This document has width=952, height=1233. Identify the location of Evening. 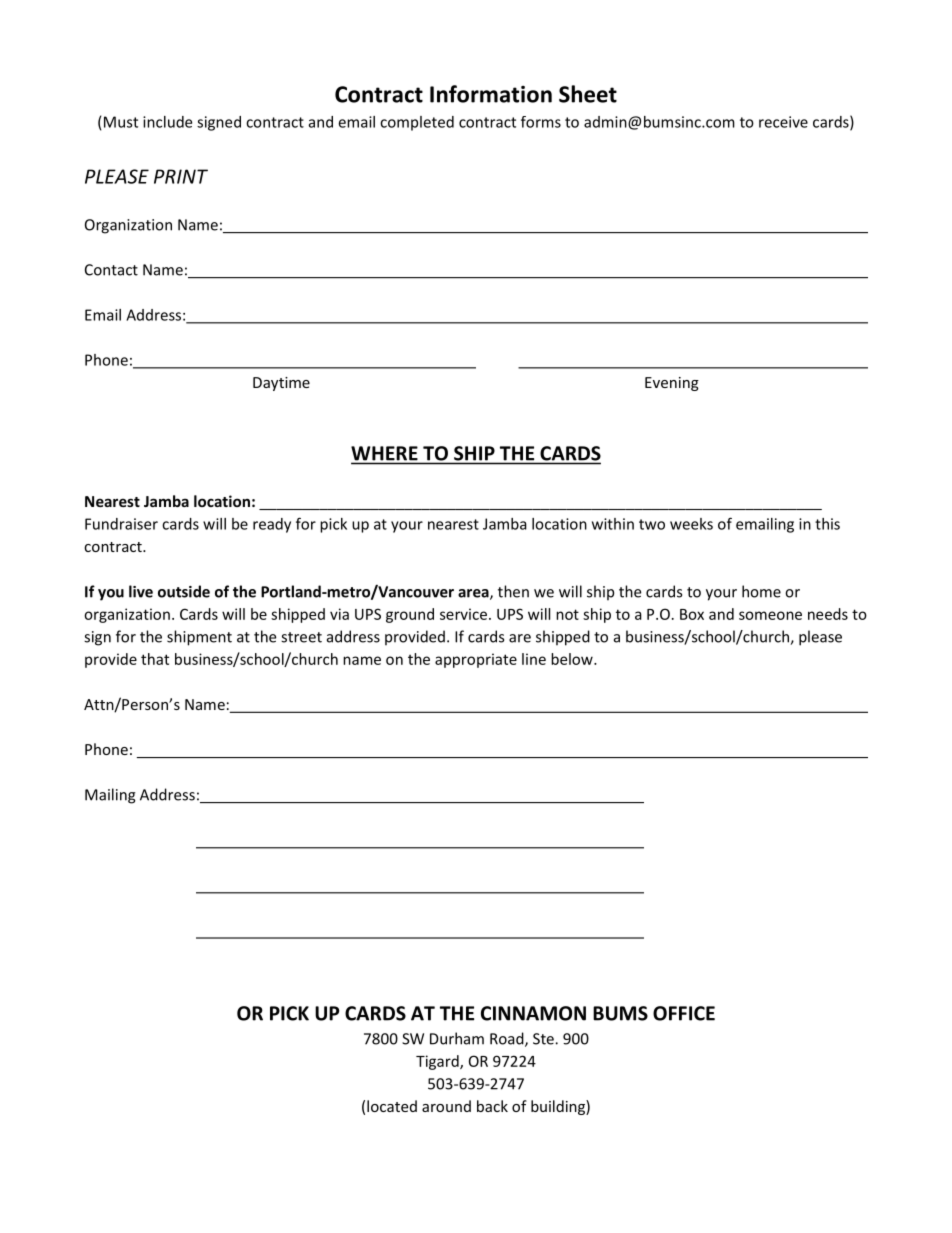
(672, 384).
